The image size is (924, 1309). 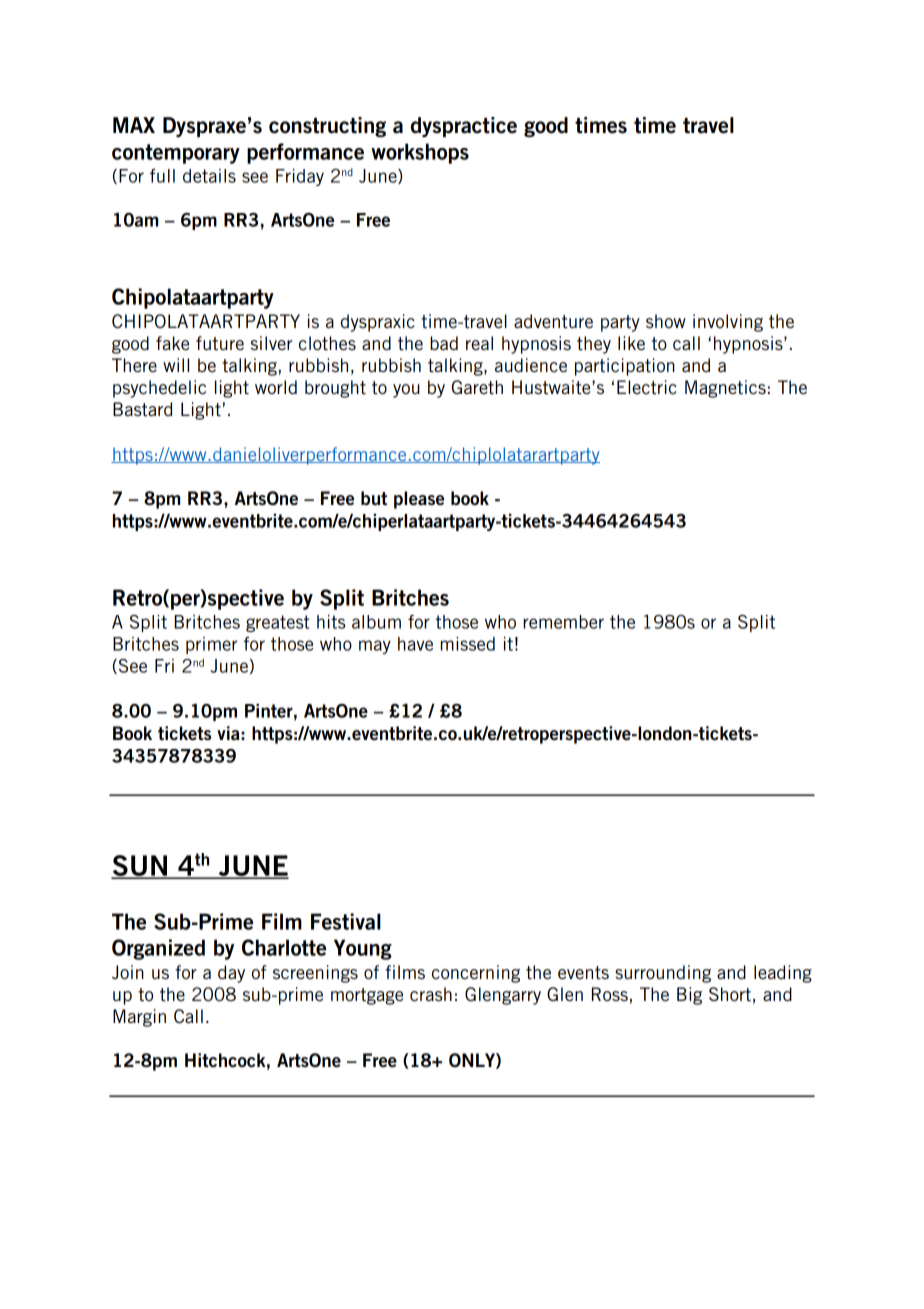 I want to click on greatest, so click(x=277, y=623).
